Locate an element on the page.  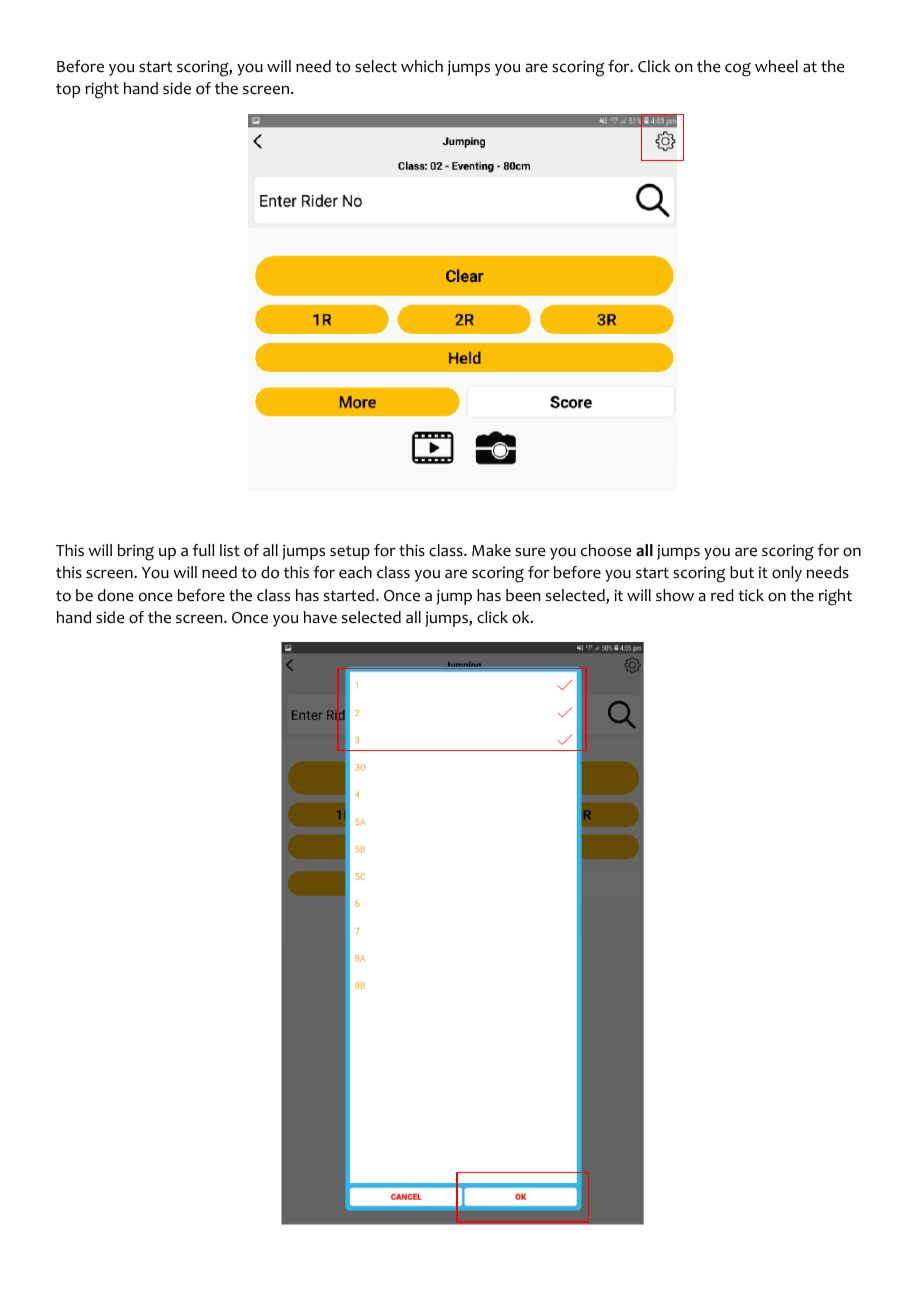
which is located at coordinates (422, 66).
